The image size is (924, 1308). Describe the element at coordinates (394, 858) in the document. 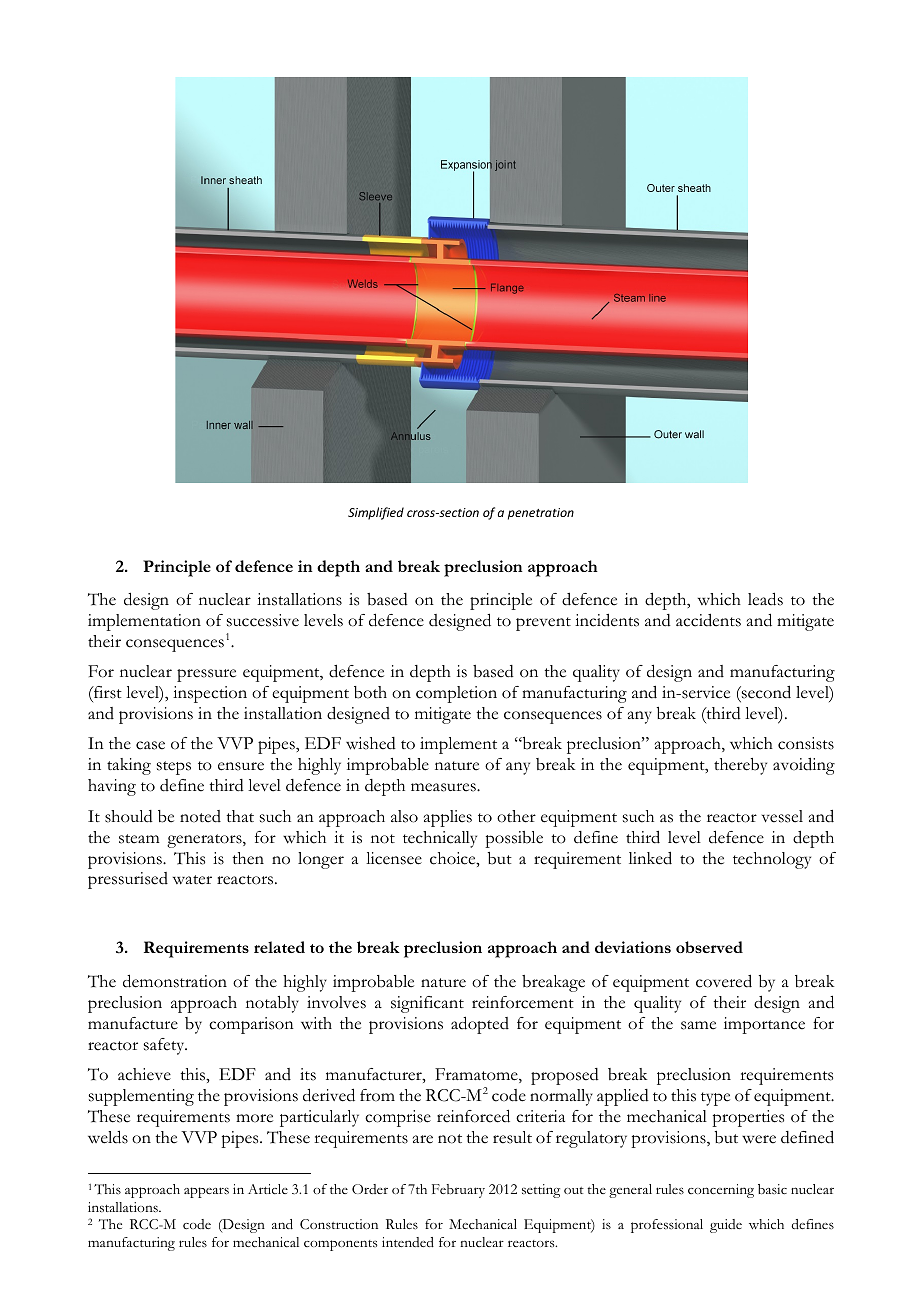

I see `licensee` at that location.
